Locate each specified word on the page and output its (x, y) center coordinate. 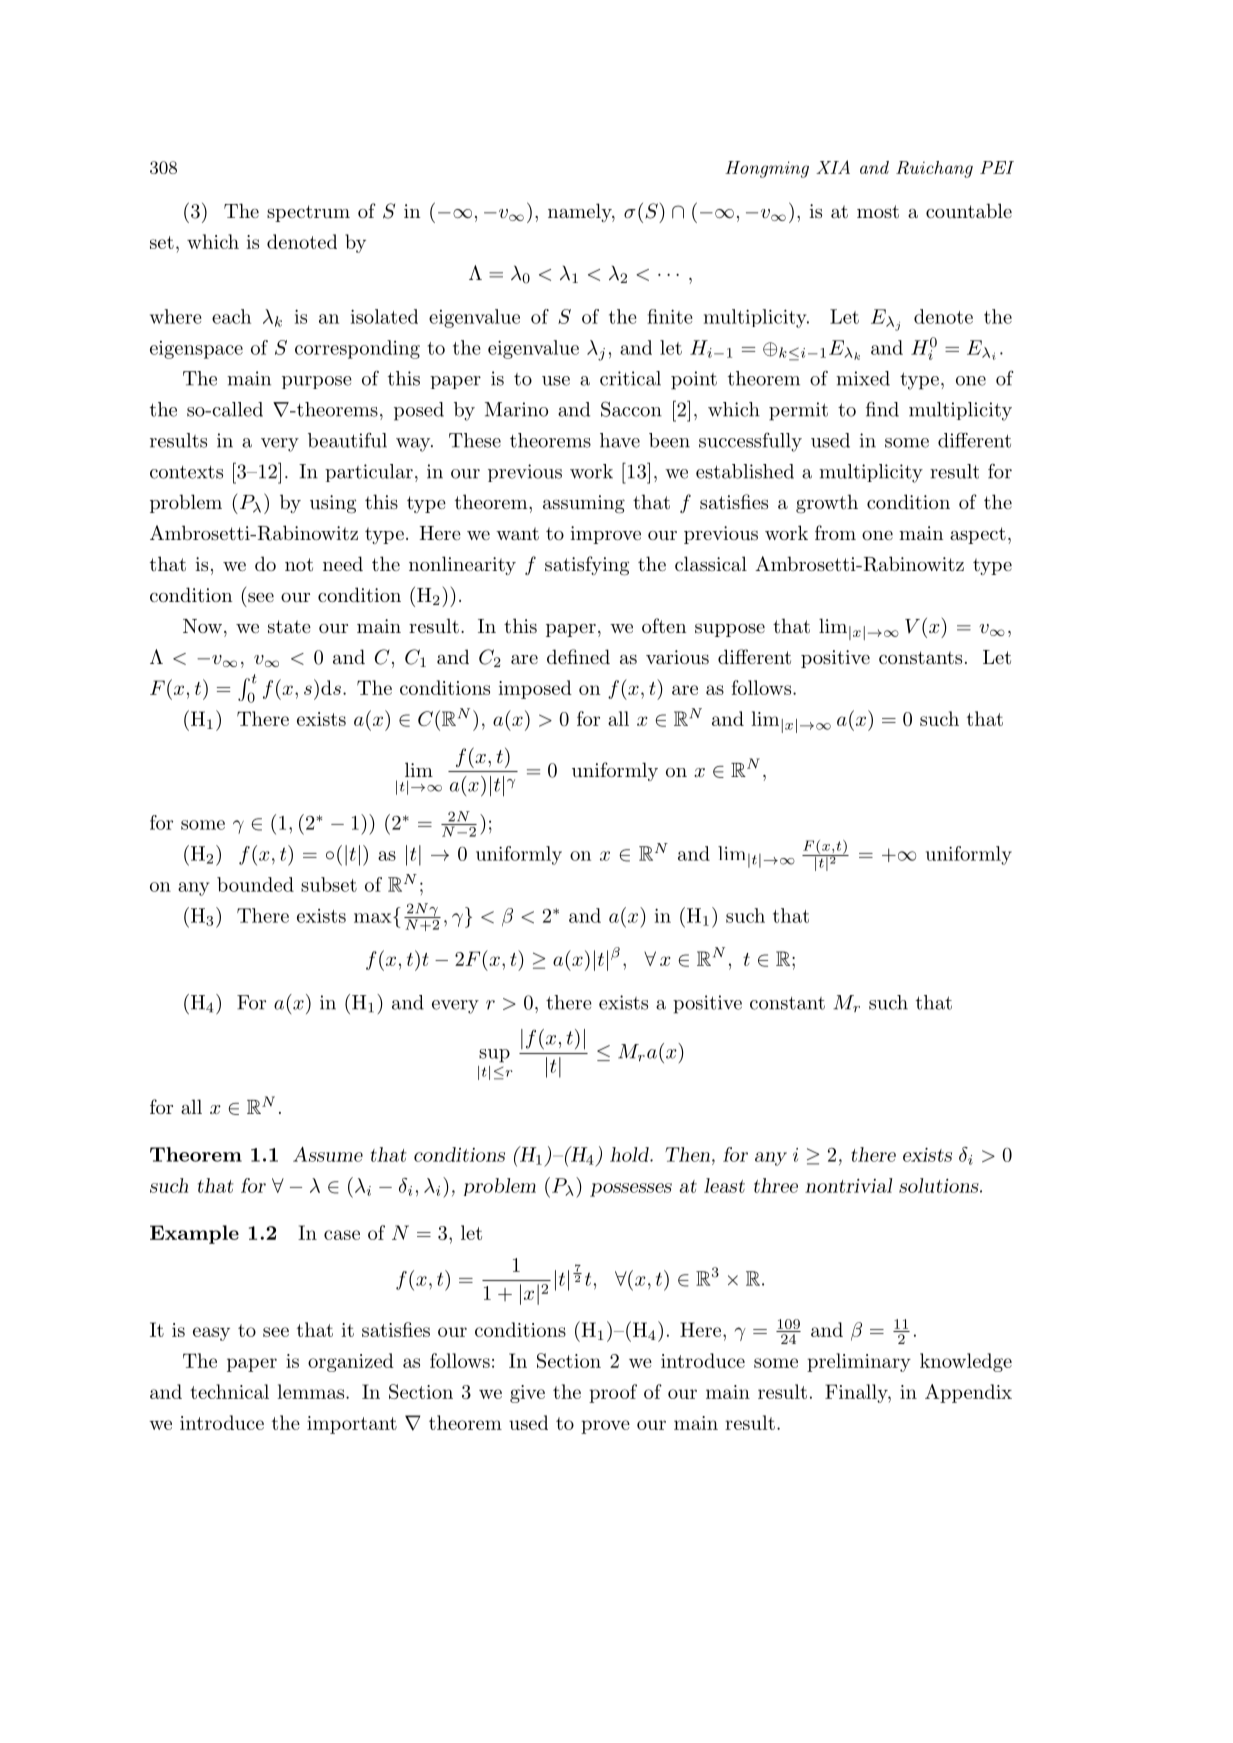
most (878, 212)
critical (630, 378)
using (333, 504)
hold (630, 1154)
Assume (328, 1154)
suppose (730, 630)
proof (613, 1393)
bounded (255, 884)
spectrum (308, 213)
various (677, 657)
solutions (939, 1185)
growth (827, 504)
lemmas (310, 1391)
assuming (584, 504)
